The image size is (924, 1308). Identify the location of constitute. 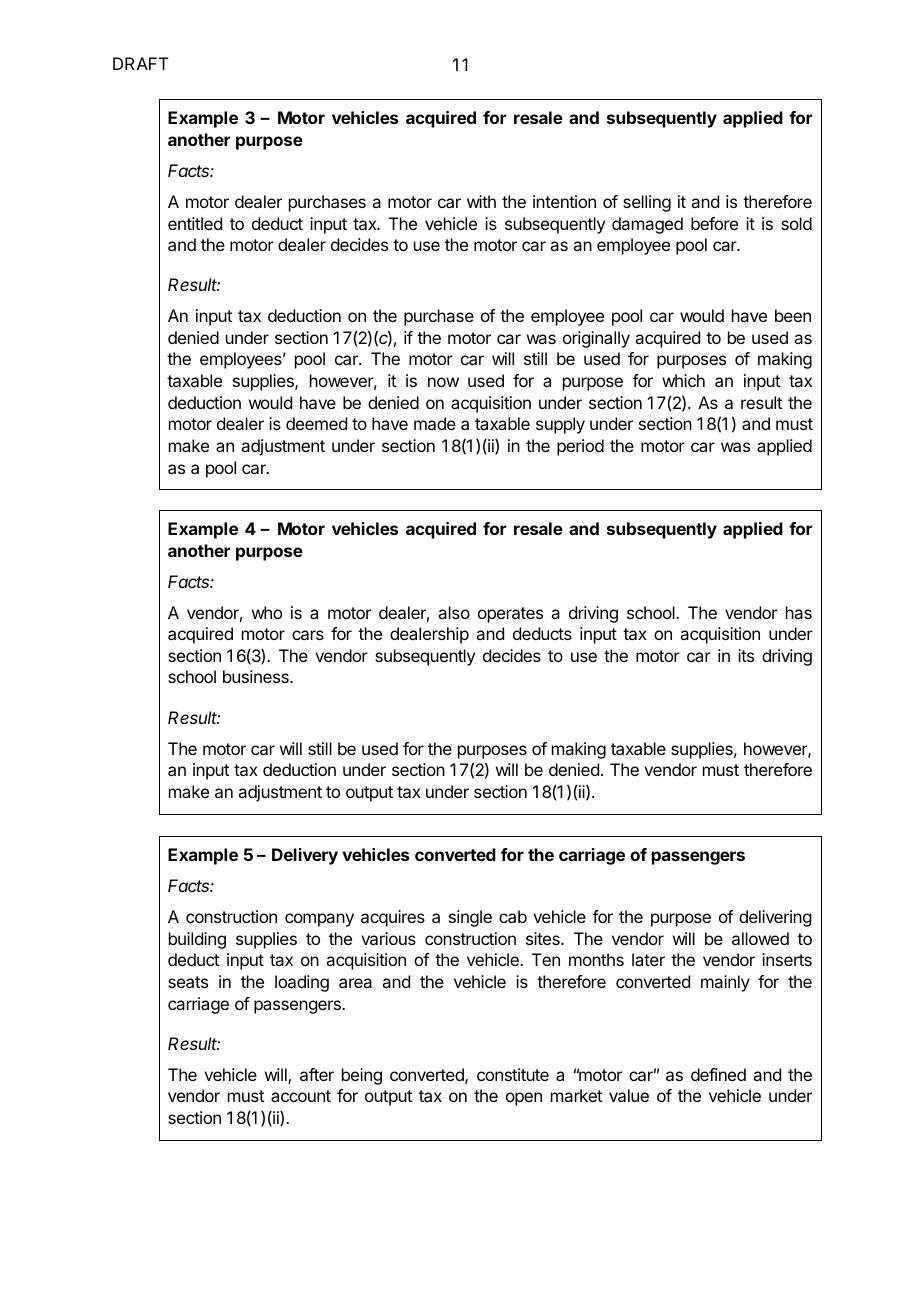
(513, 1074).
